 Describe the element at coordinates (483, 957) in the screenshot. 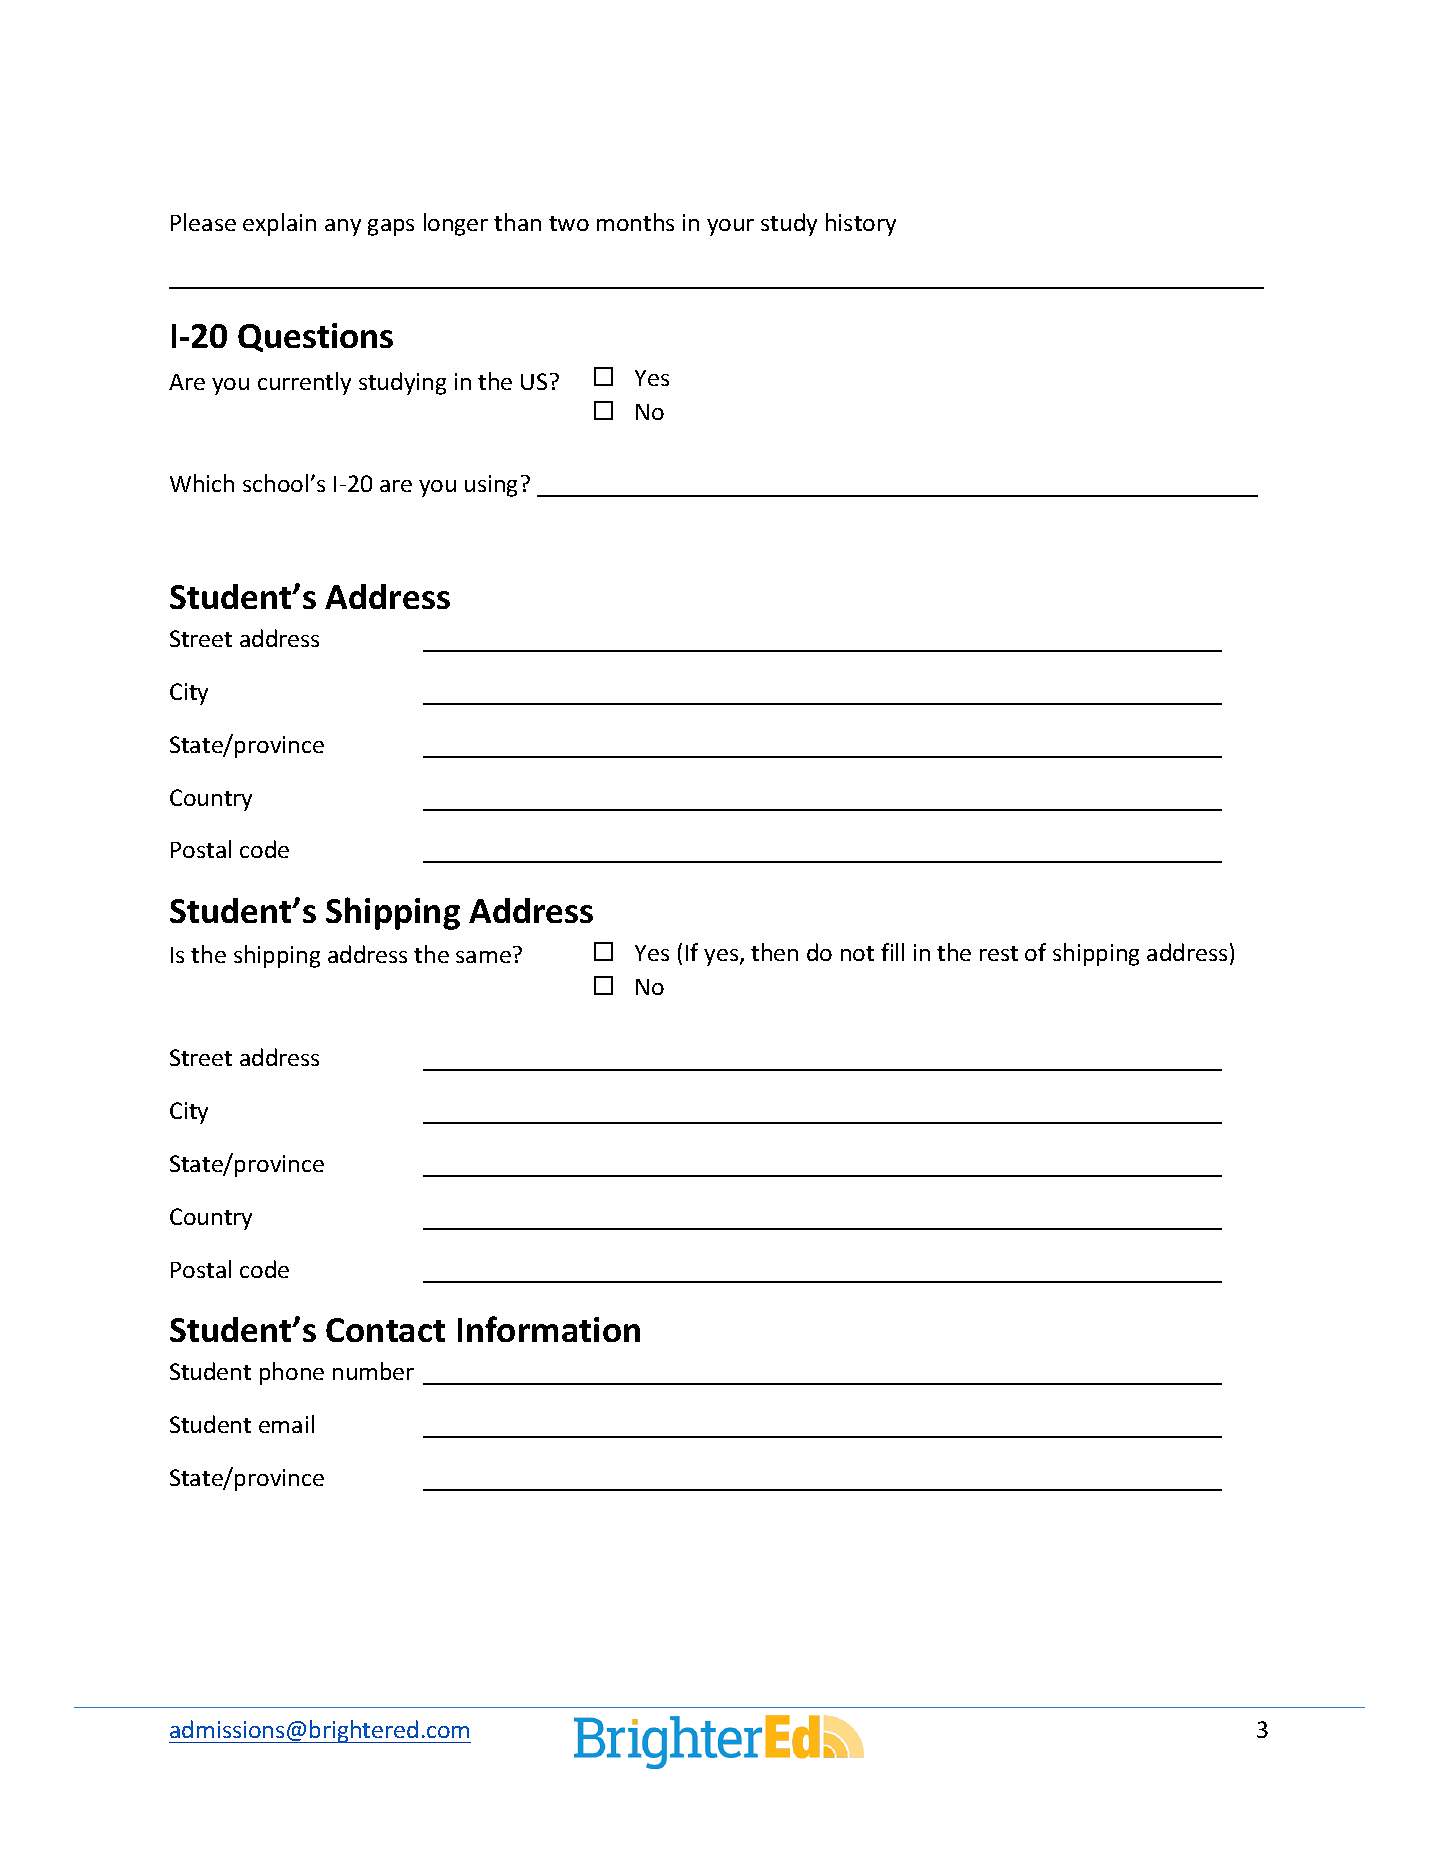

I see `same` at that location.
